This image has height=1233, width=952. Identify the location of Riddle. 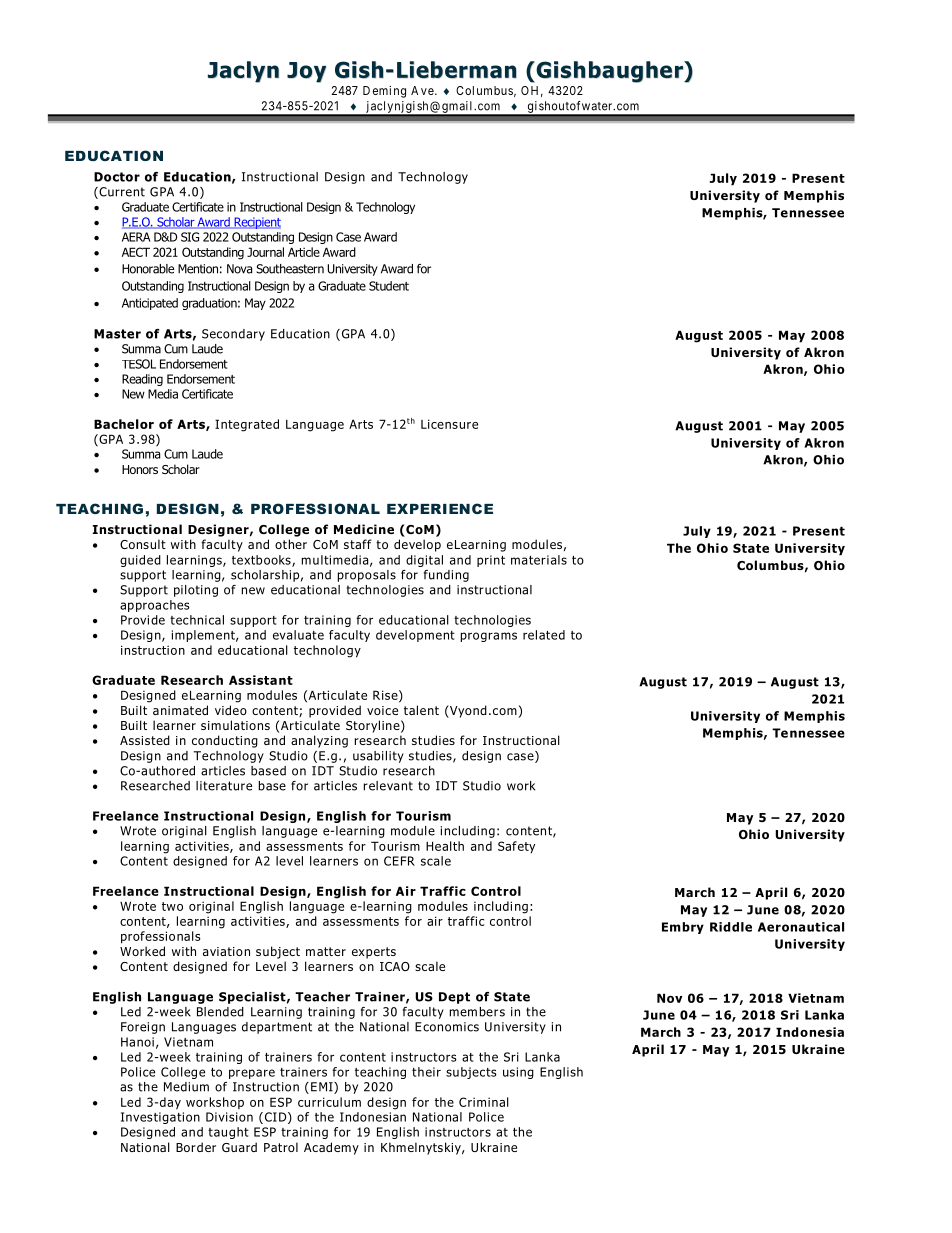
(731, 927).
